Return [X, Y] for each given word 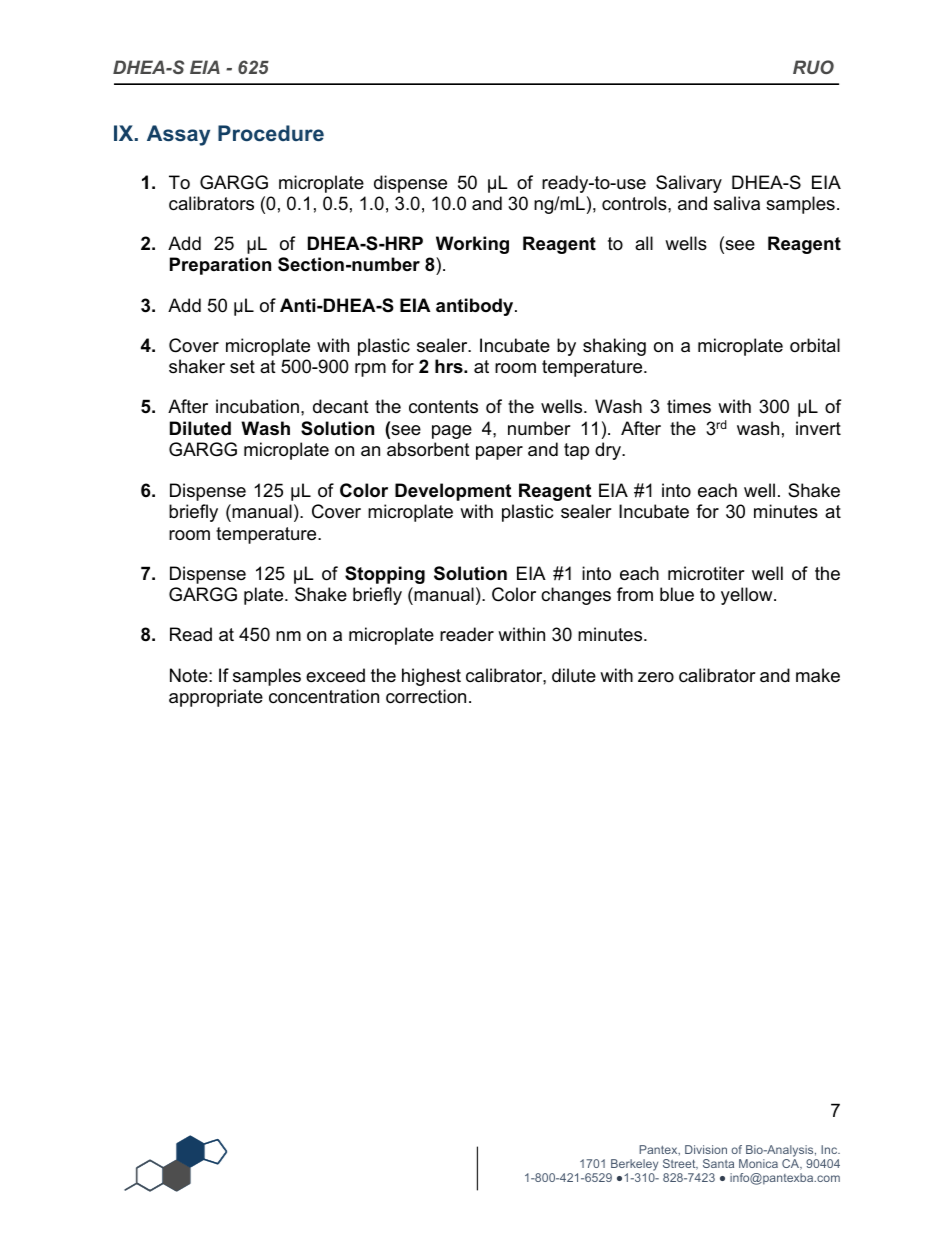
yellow [748, 596]
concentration [324, 696]
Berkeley [633, 1166]
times [689, 406]
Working [472, 245]
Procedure [271, 133]
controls [635, 203]
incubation [257, 406]
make [818, 675]
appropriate [216, 698]
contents [443, 407]
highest [431, 677]
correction [426, 696]
